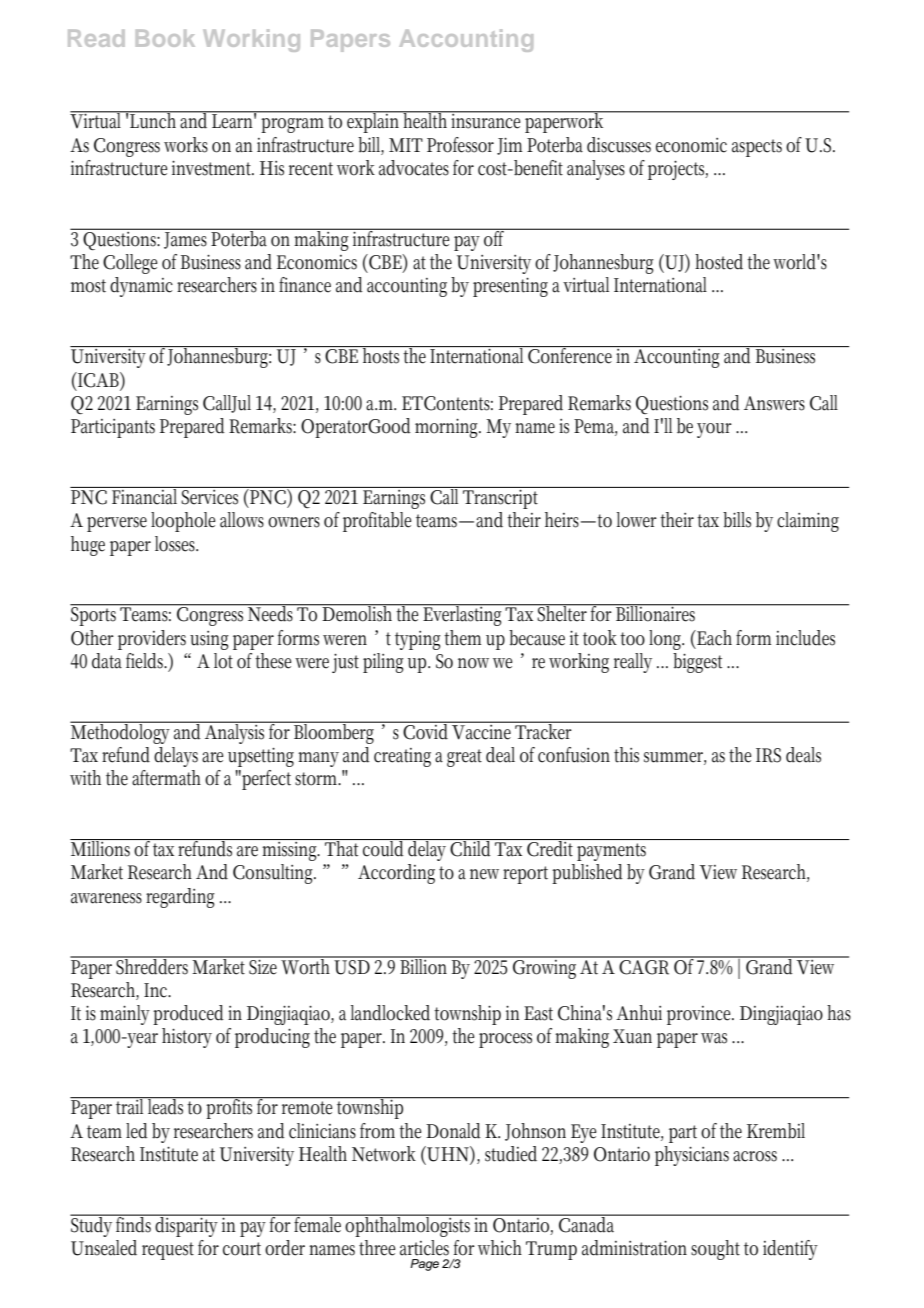 The width and height of the screenshot is (924, 1308). What do you see at coordinates (715, 1250) in the screenshot?
I see `sought` at bounding box center [715, 1250].
